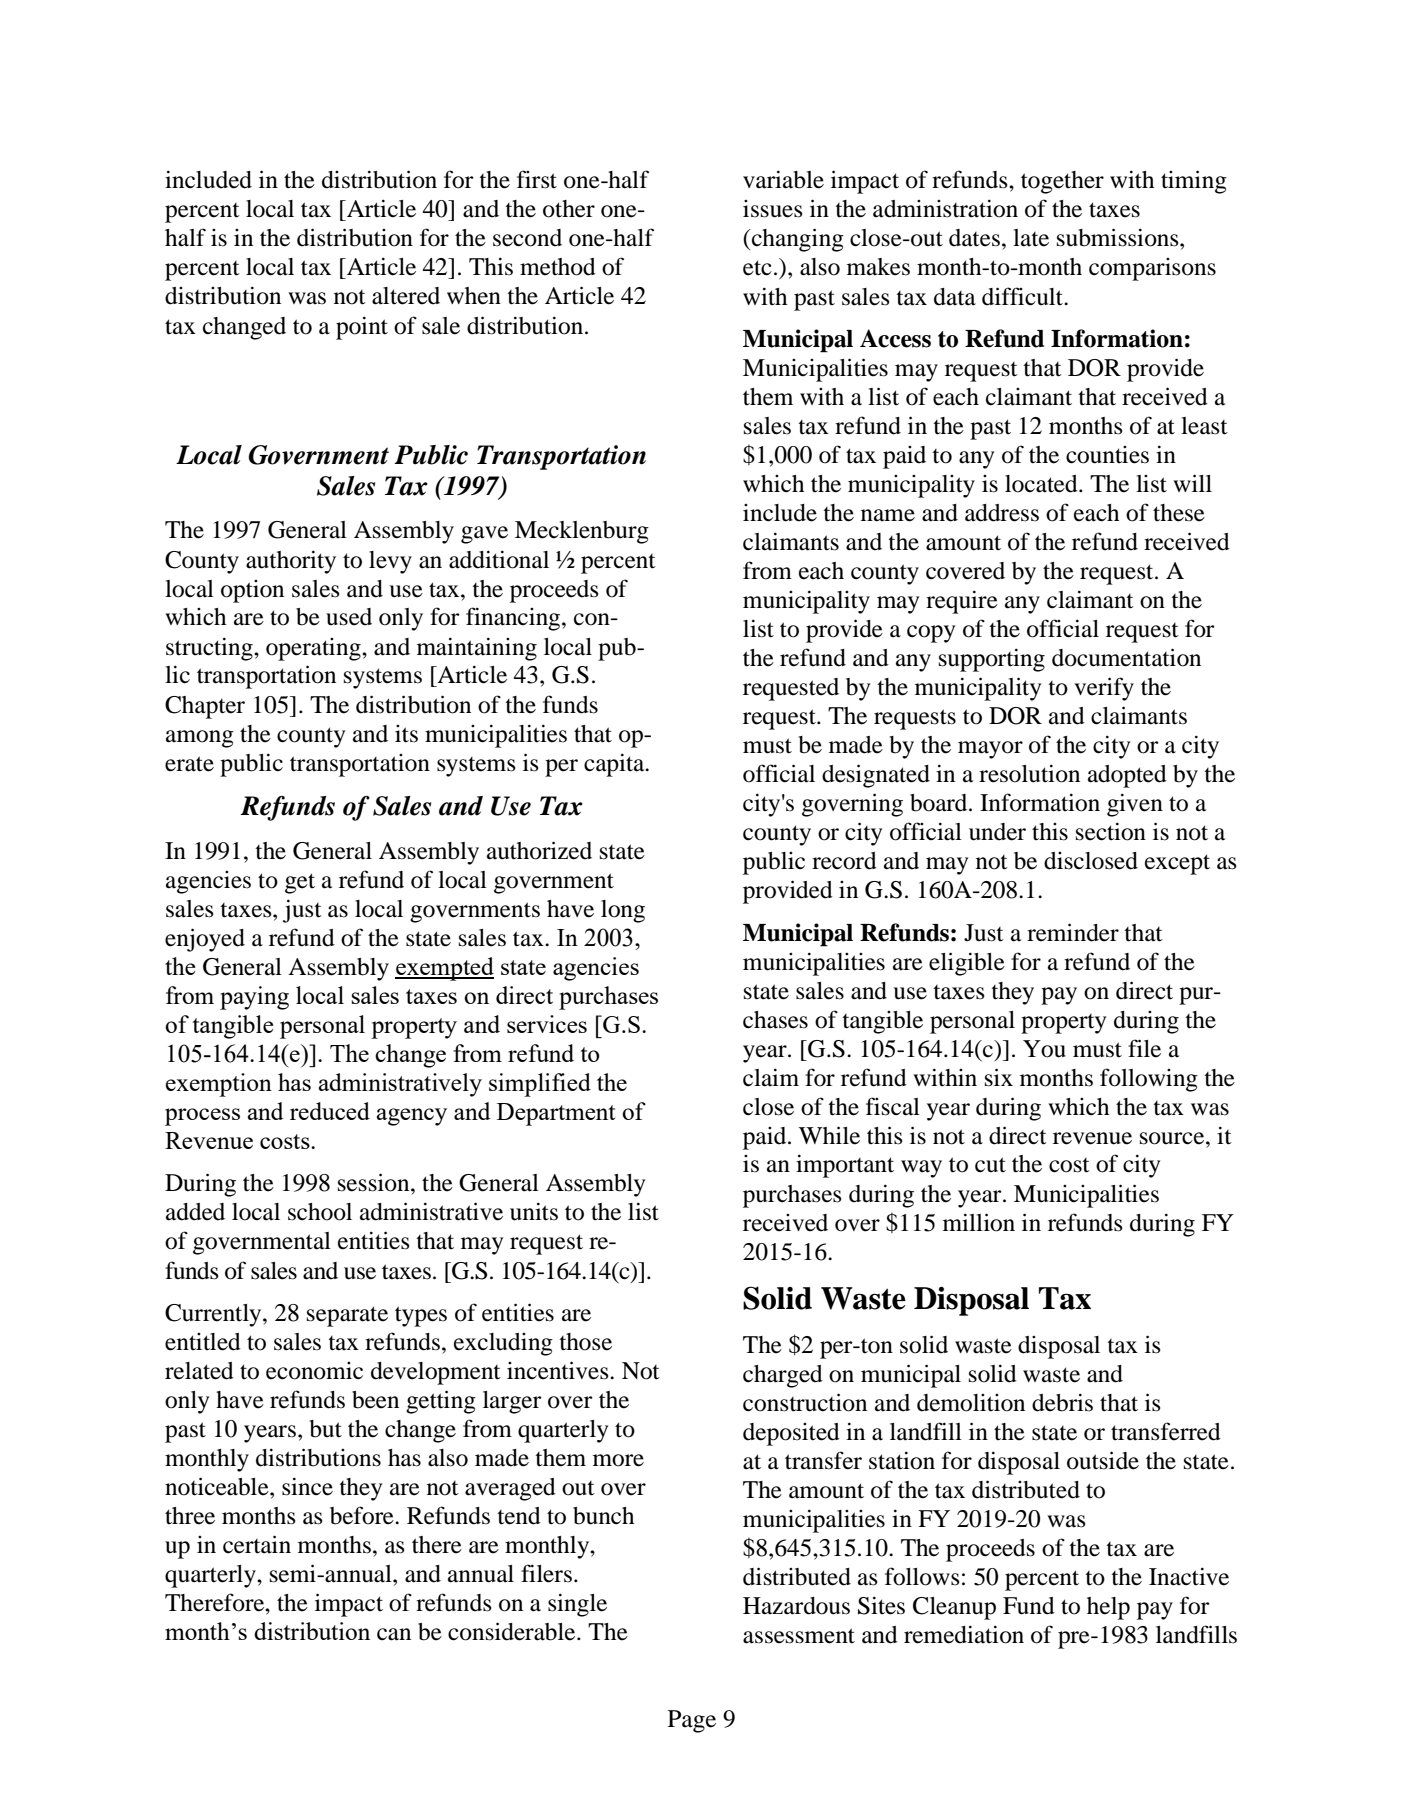  I want to click on school, so click(320, 1212).
